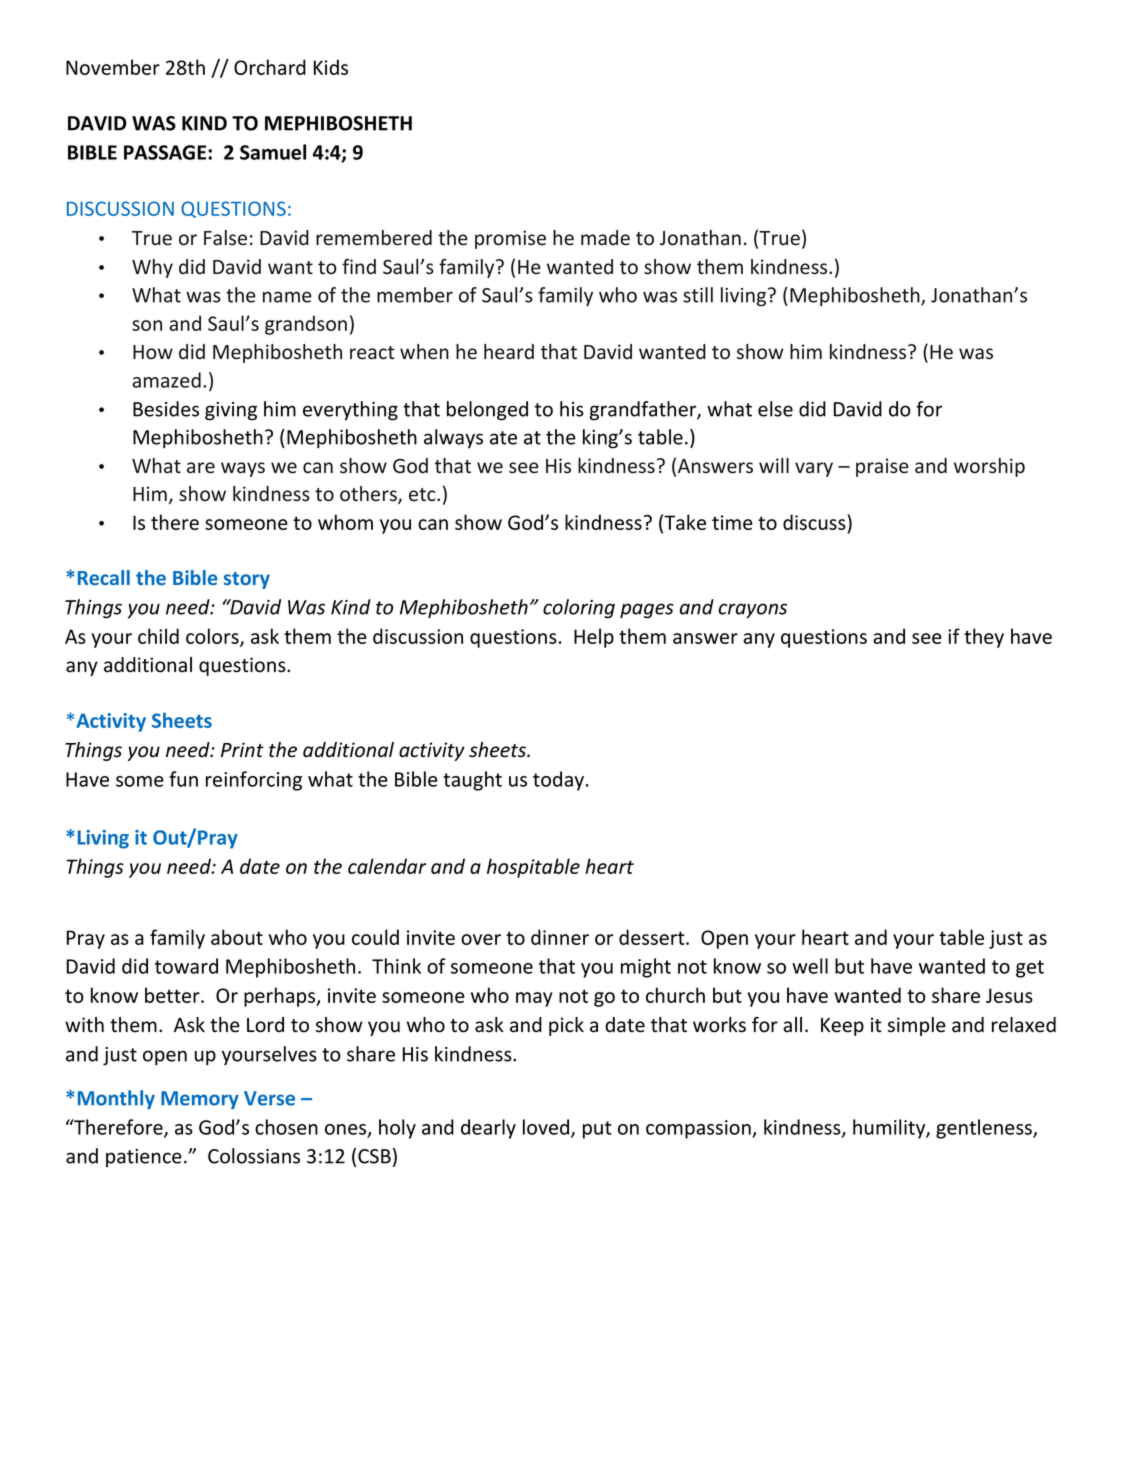  I want to click on giving, so click(231, 411).
